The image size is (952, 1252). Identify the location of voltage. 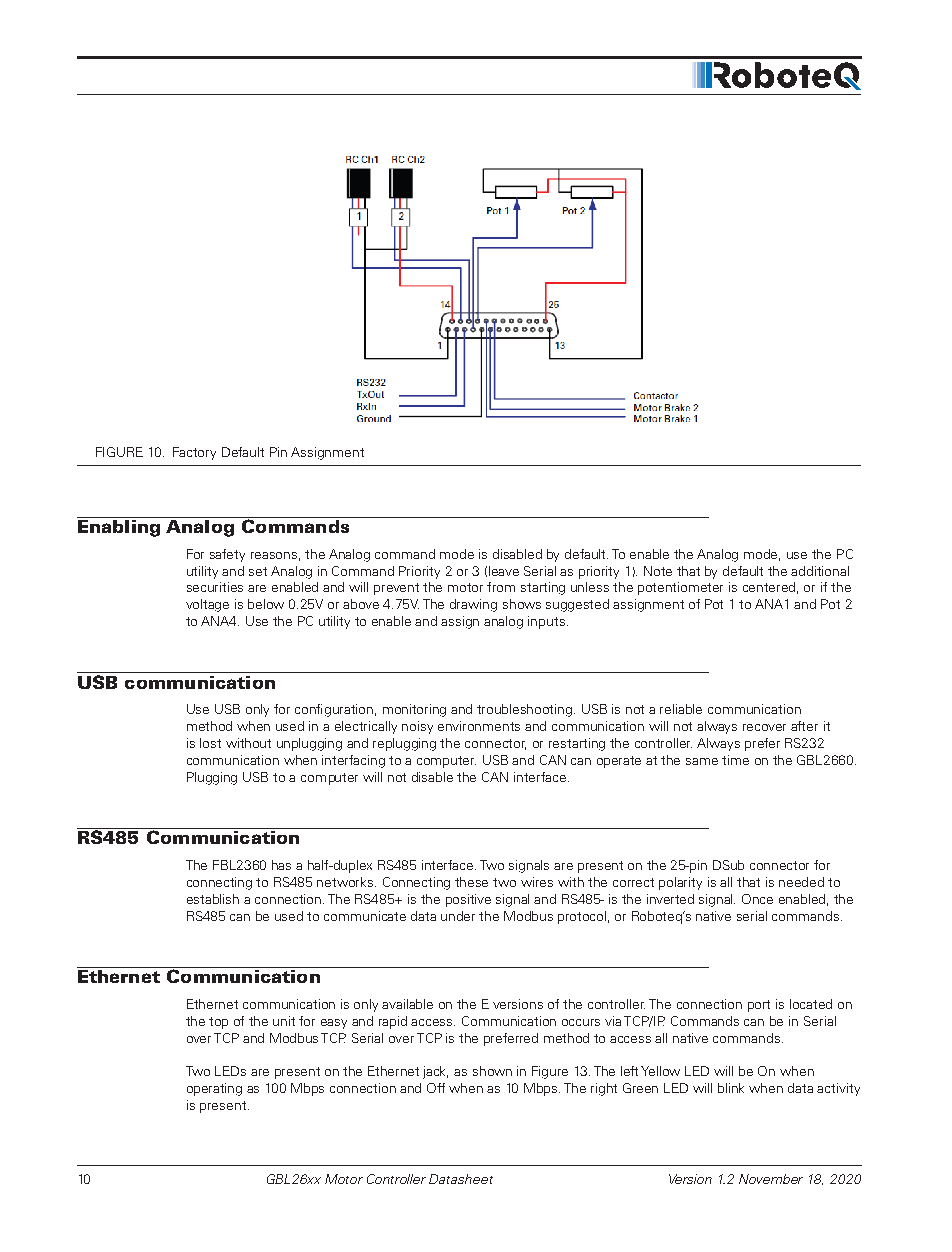
(207, 605).
